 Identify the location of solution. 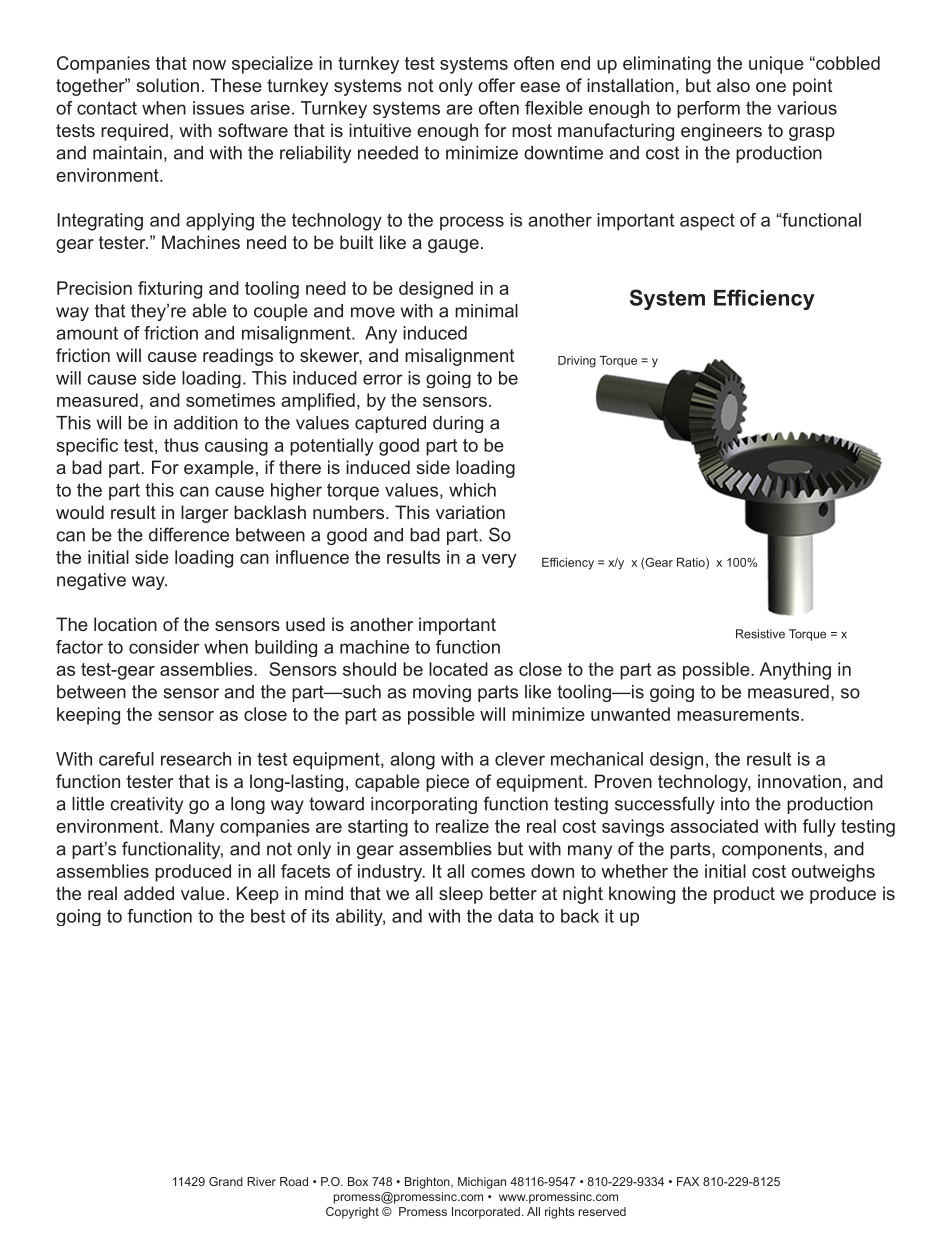
(167, 85).
